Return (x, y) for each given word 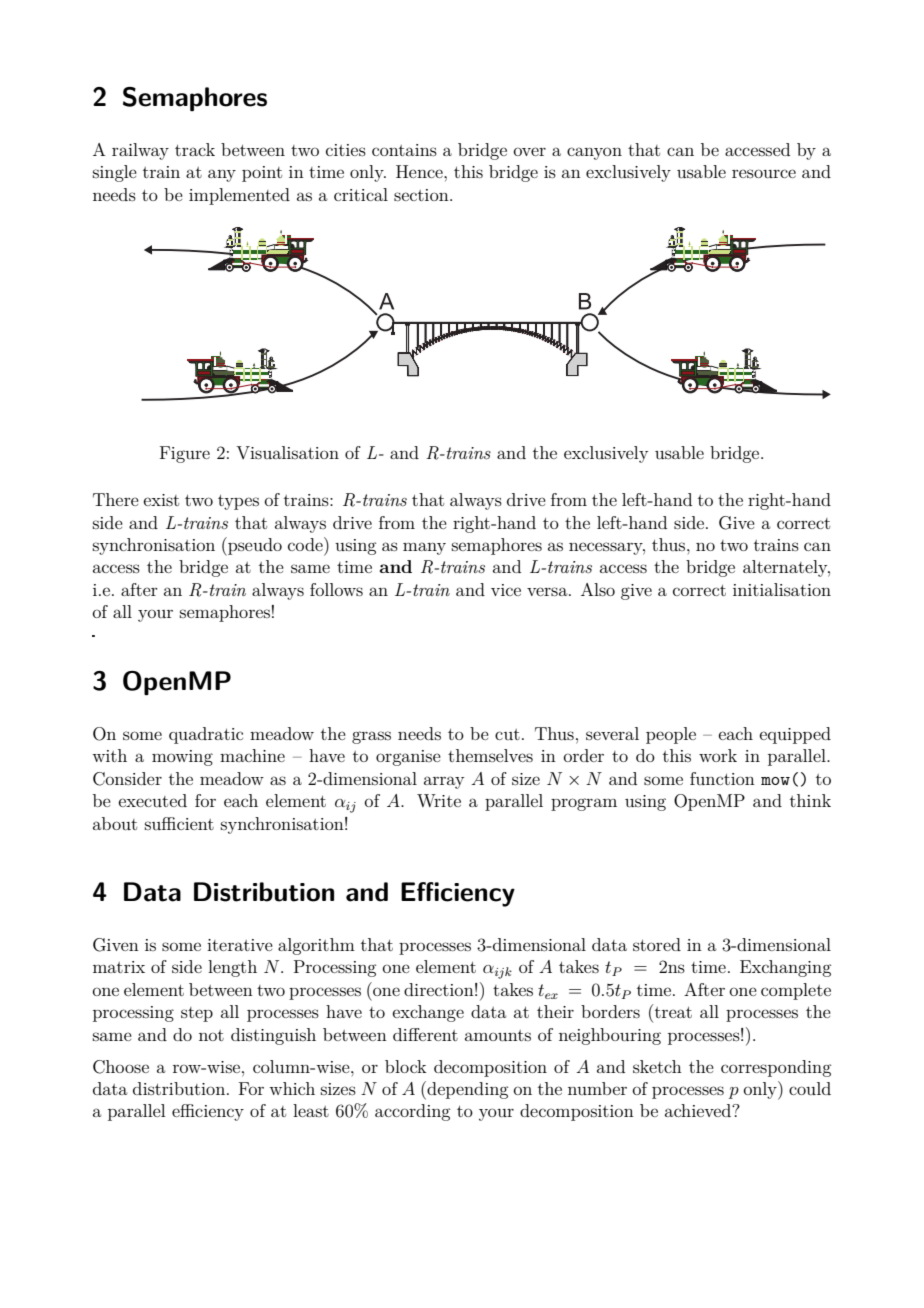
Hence (420, 171)
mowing (182, 758)
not (211, 1035)
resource (764, 173)
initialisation (782, 589)
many (424, 548)
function (722, 778)
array (444, 782)
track (195, 149)
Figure (185, 454)
